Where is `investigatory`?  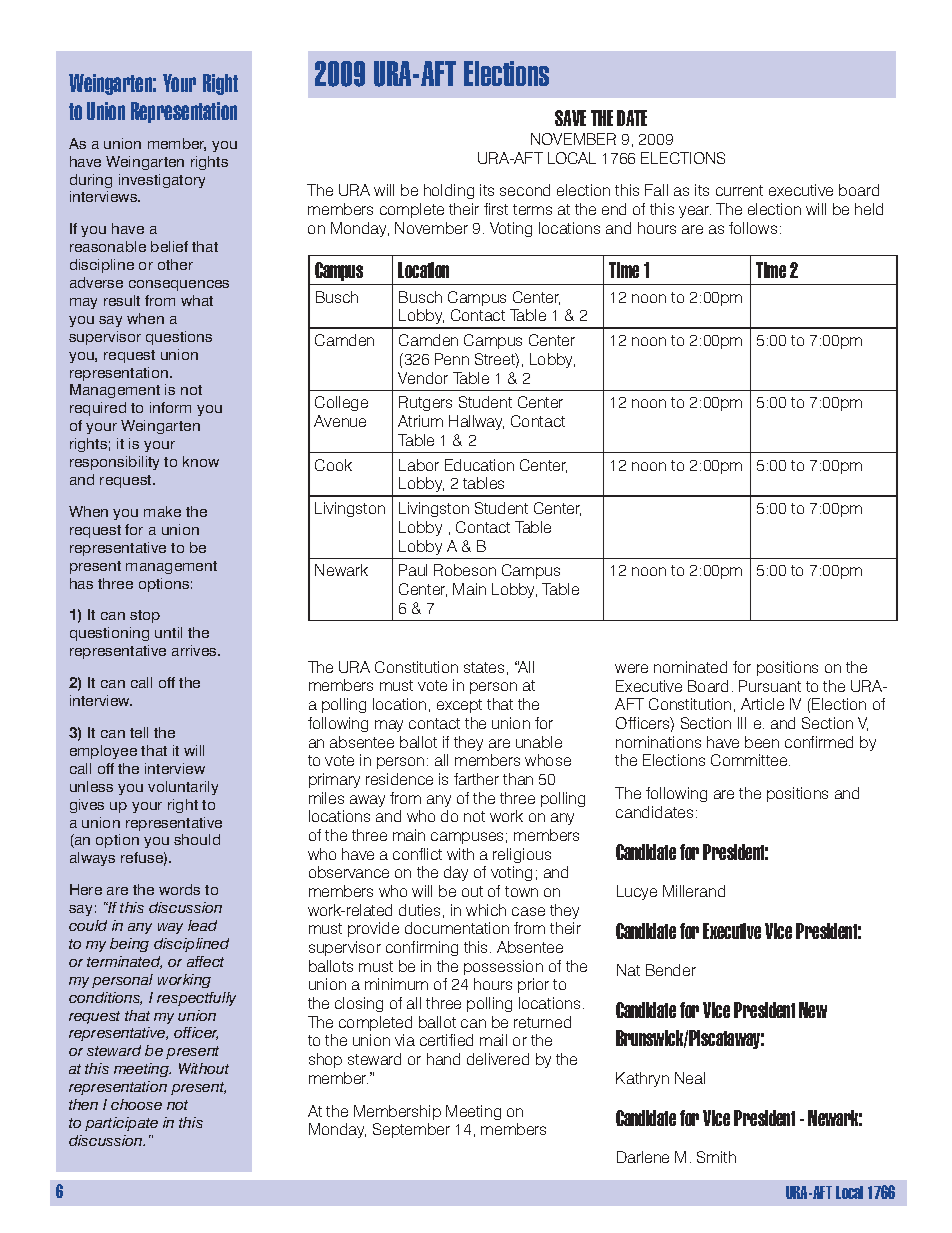 investigatory is located at coordinates (162, 181).
